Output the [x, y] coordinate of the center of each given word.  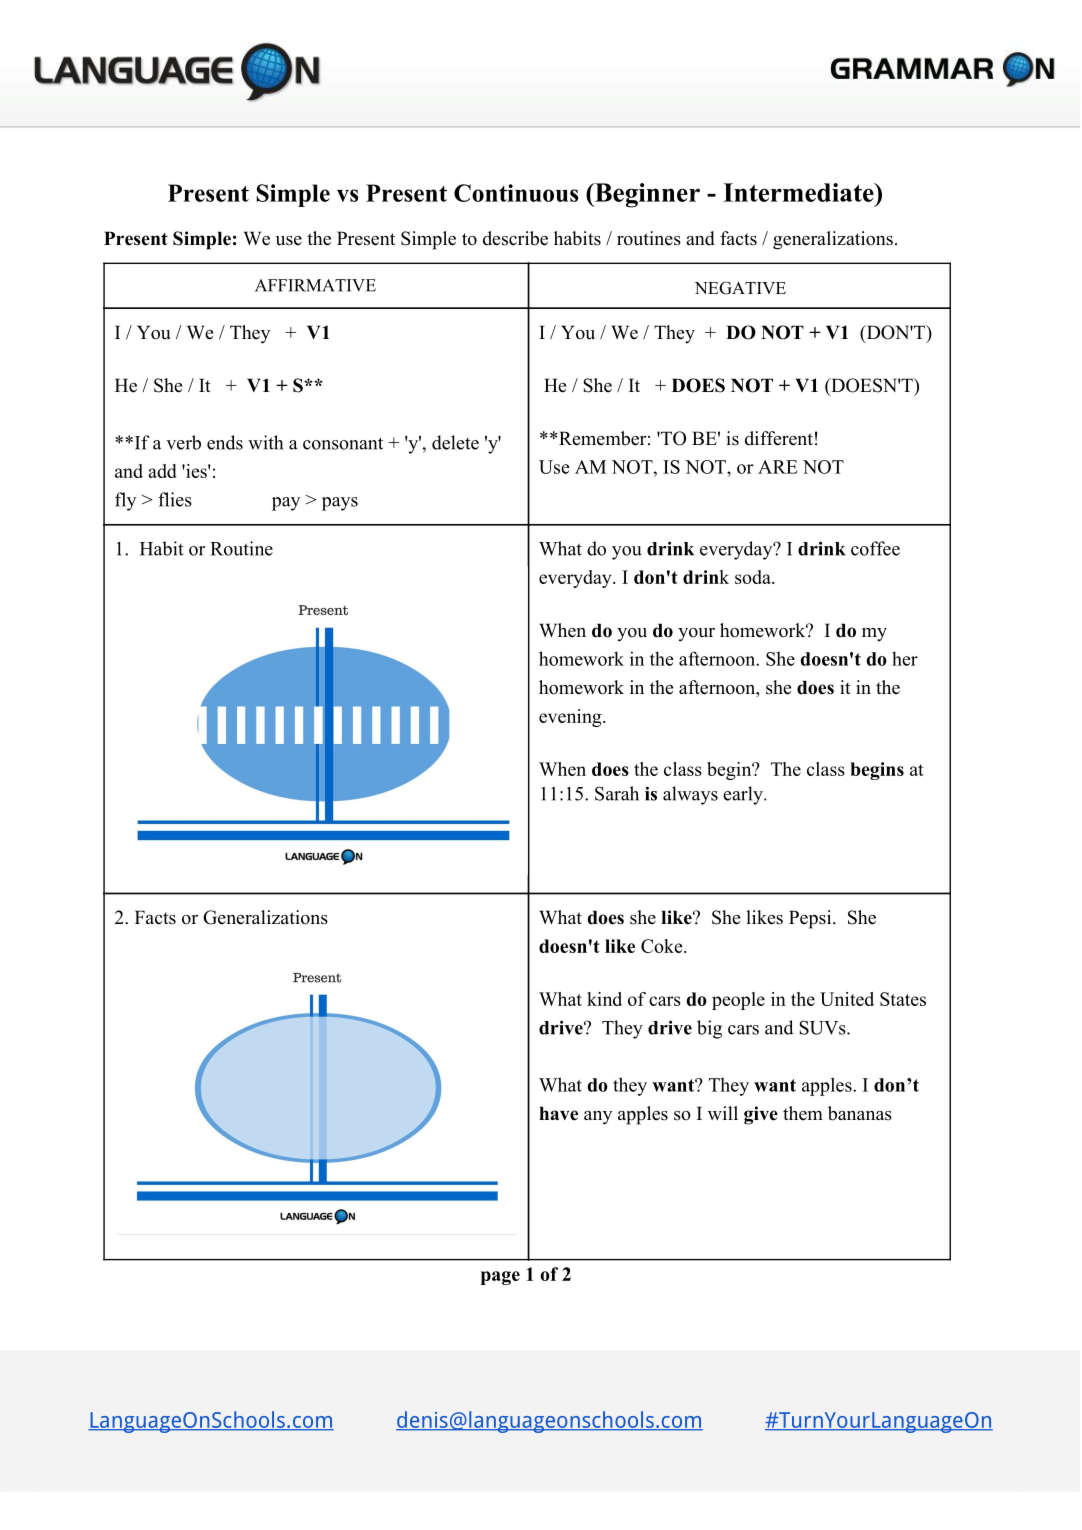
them [803, 1113]
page [500, 1278]
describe [515, 238]
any [598, 1118]
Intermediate [799, 192]
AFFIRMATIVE [315, 285]
